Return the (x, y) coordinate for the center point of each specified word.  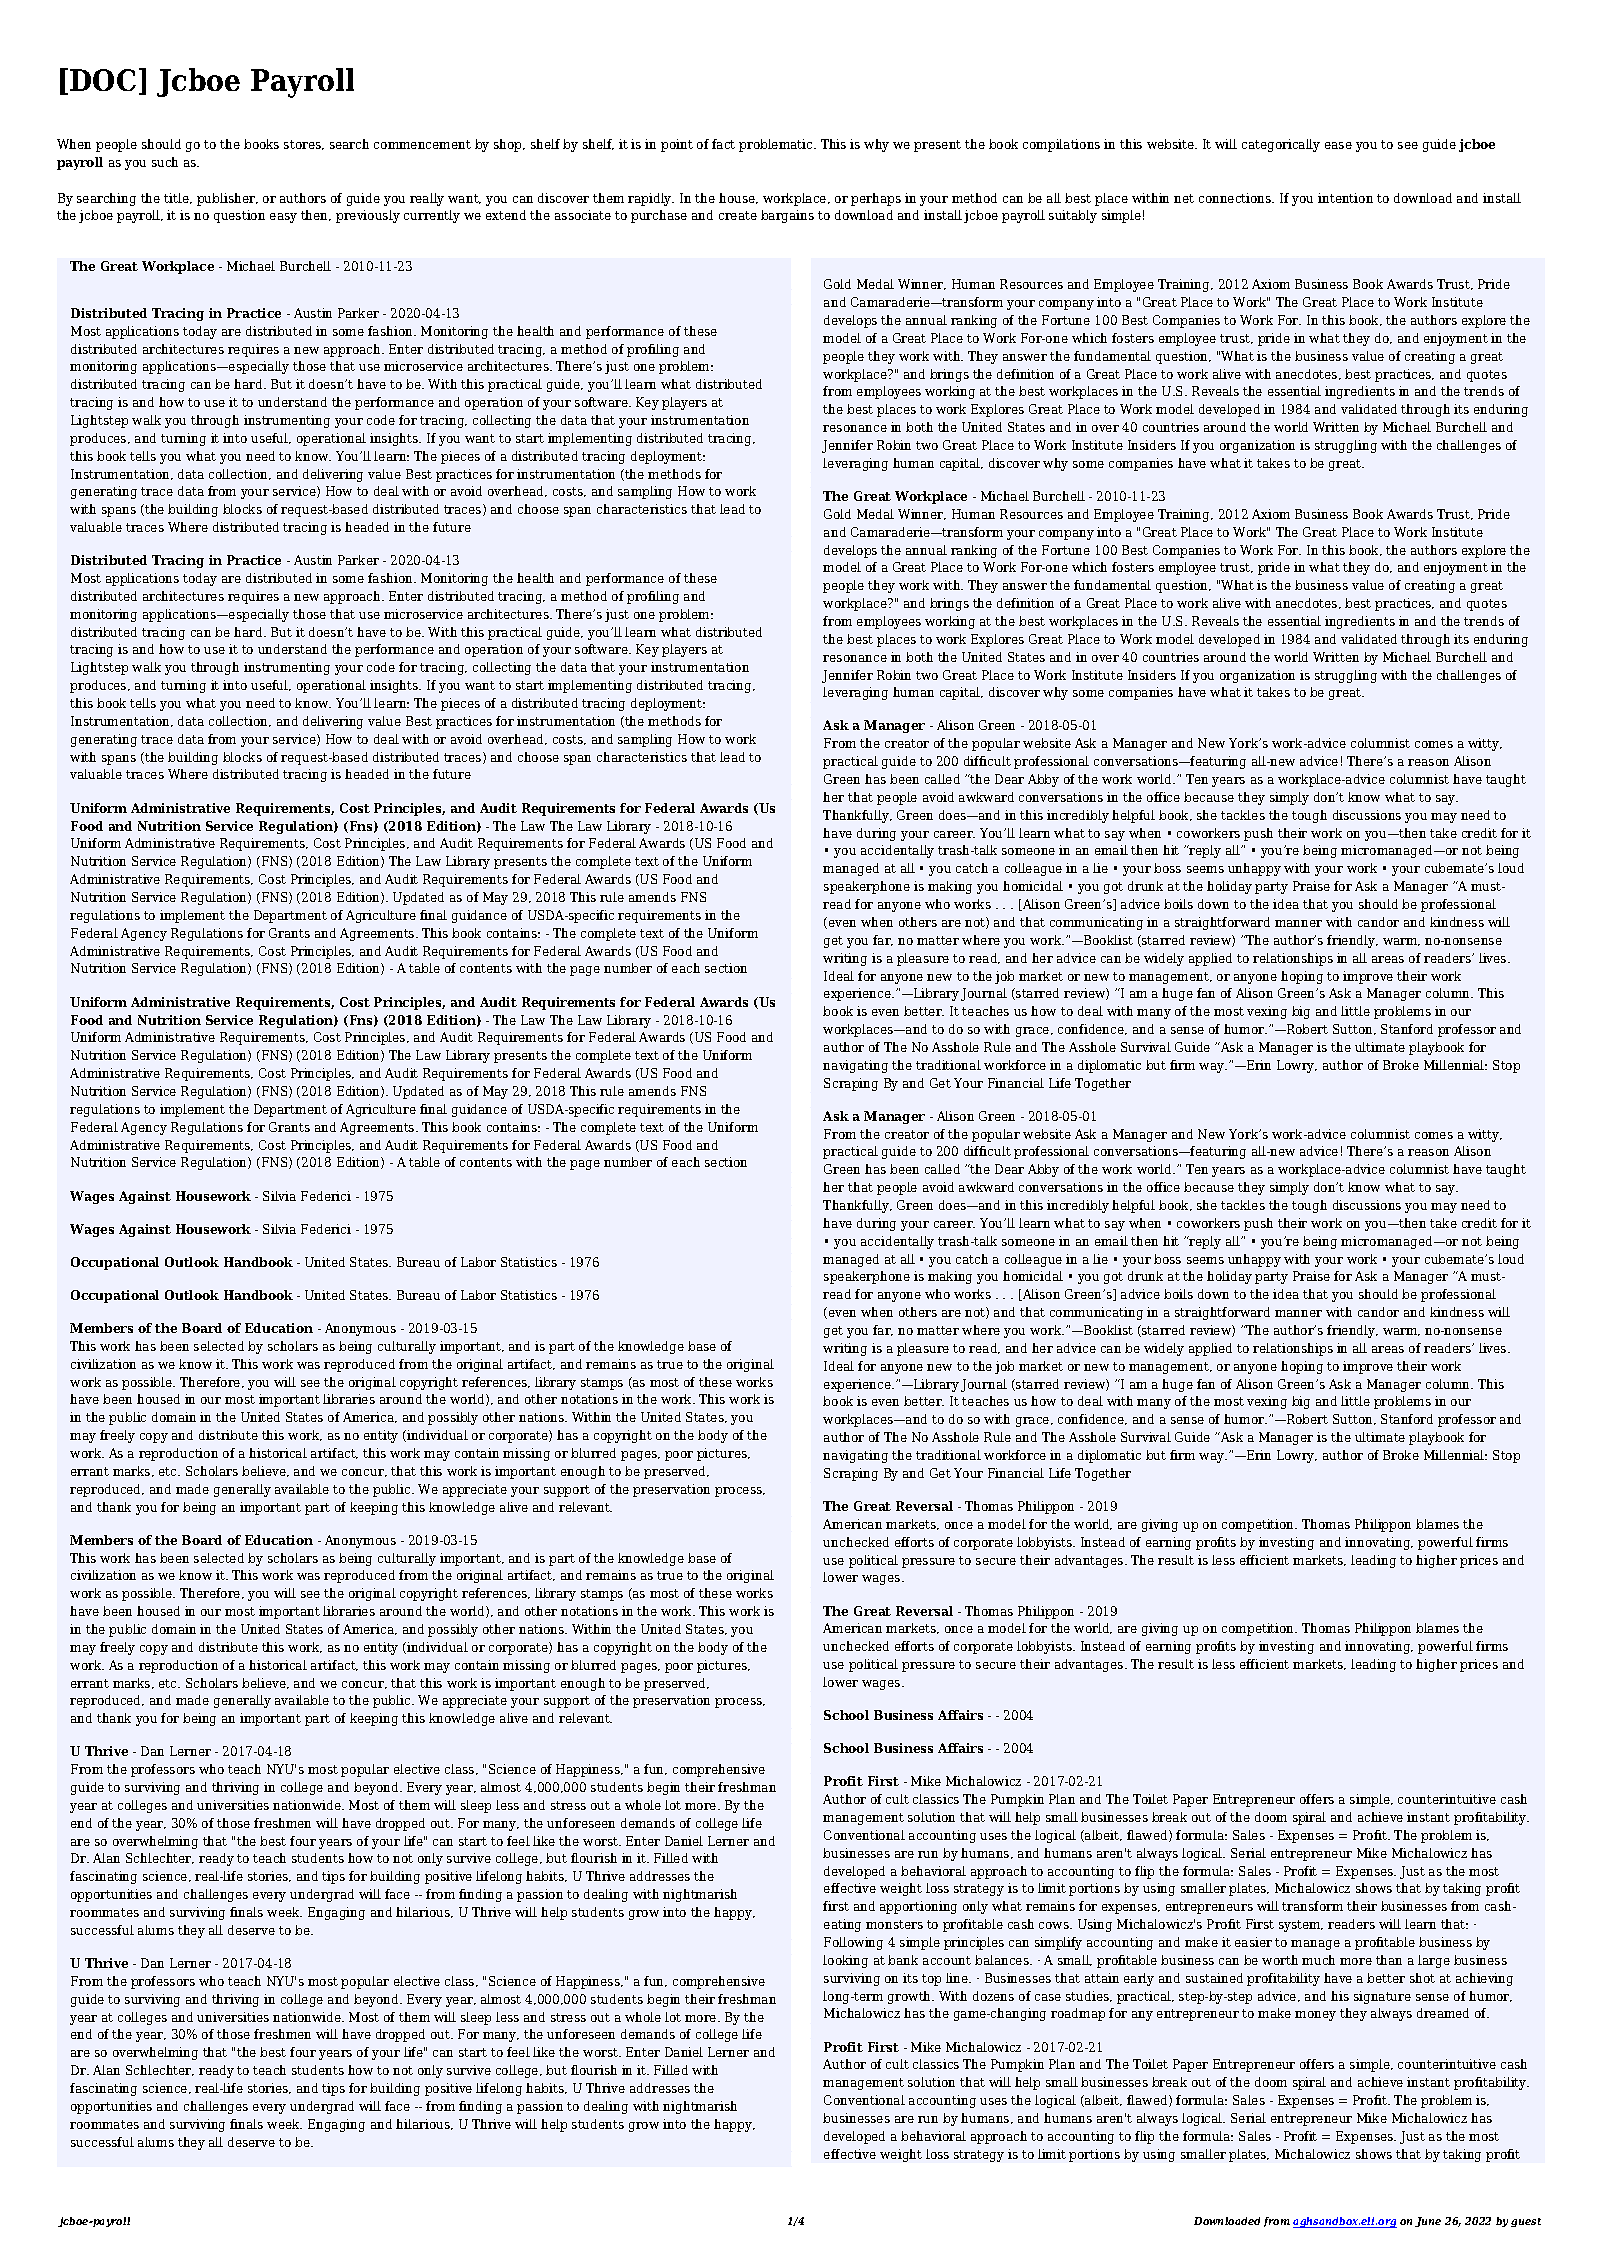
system (1301, 1926)
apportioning (918, 1907)
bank (903, 1960)
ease (1338, 145)
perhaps (876, 199)
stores (303, 145)
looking (845, 1961)
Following (853, 1943)
